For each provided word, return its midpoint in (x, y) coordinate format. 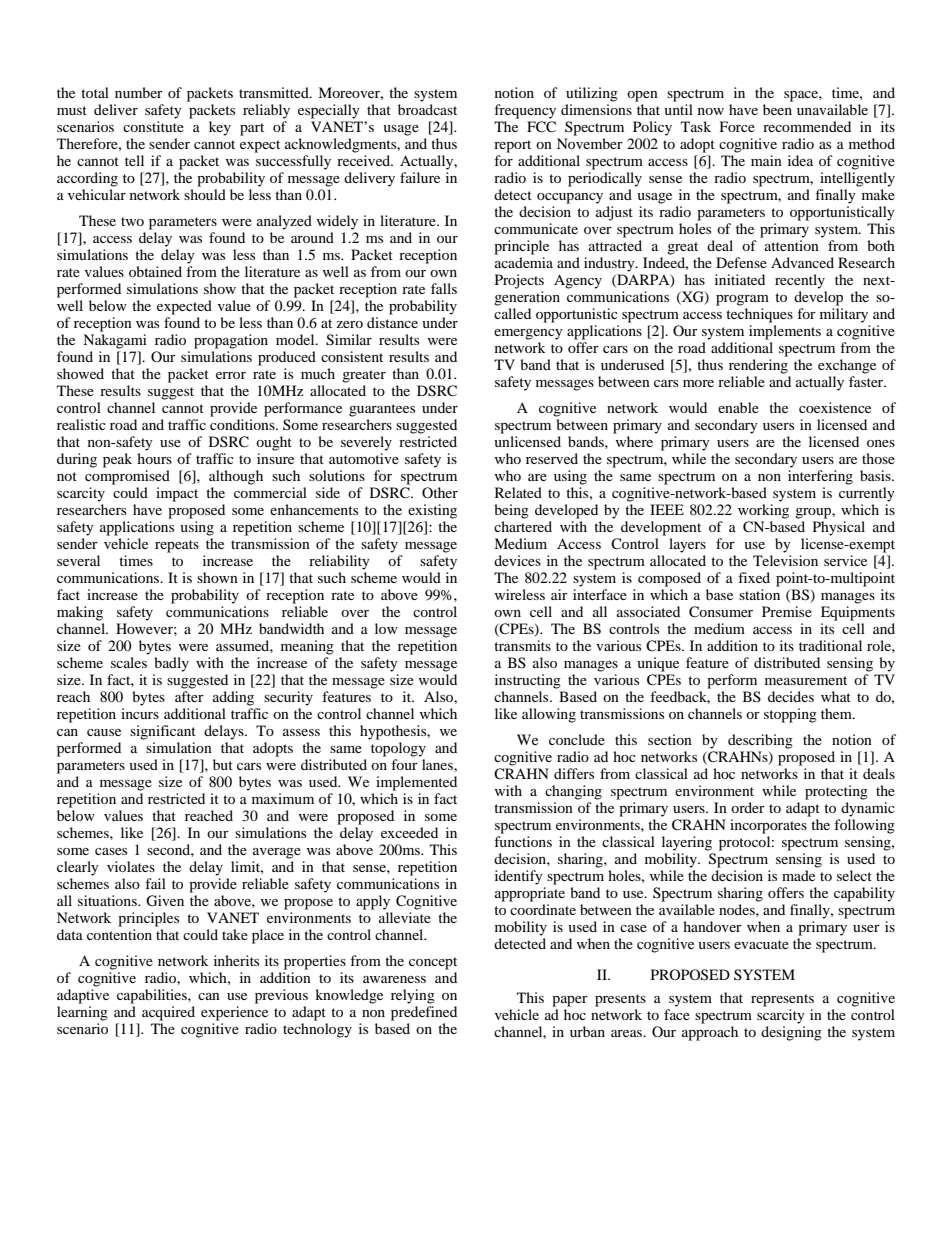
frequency (525, 111)
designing (791, 1033)
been (778, 108)
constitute (153, 125)
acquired (168, 1013)
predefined (424, 1013)
